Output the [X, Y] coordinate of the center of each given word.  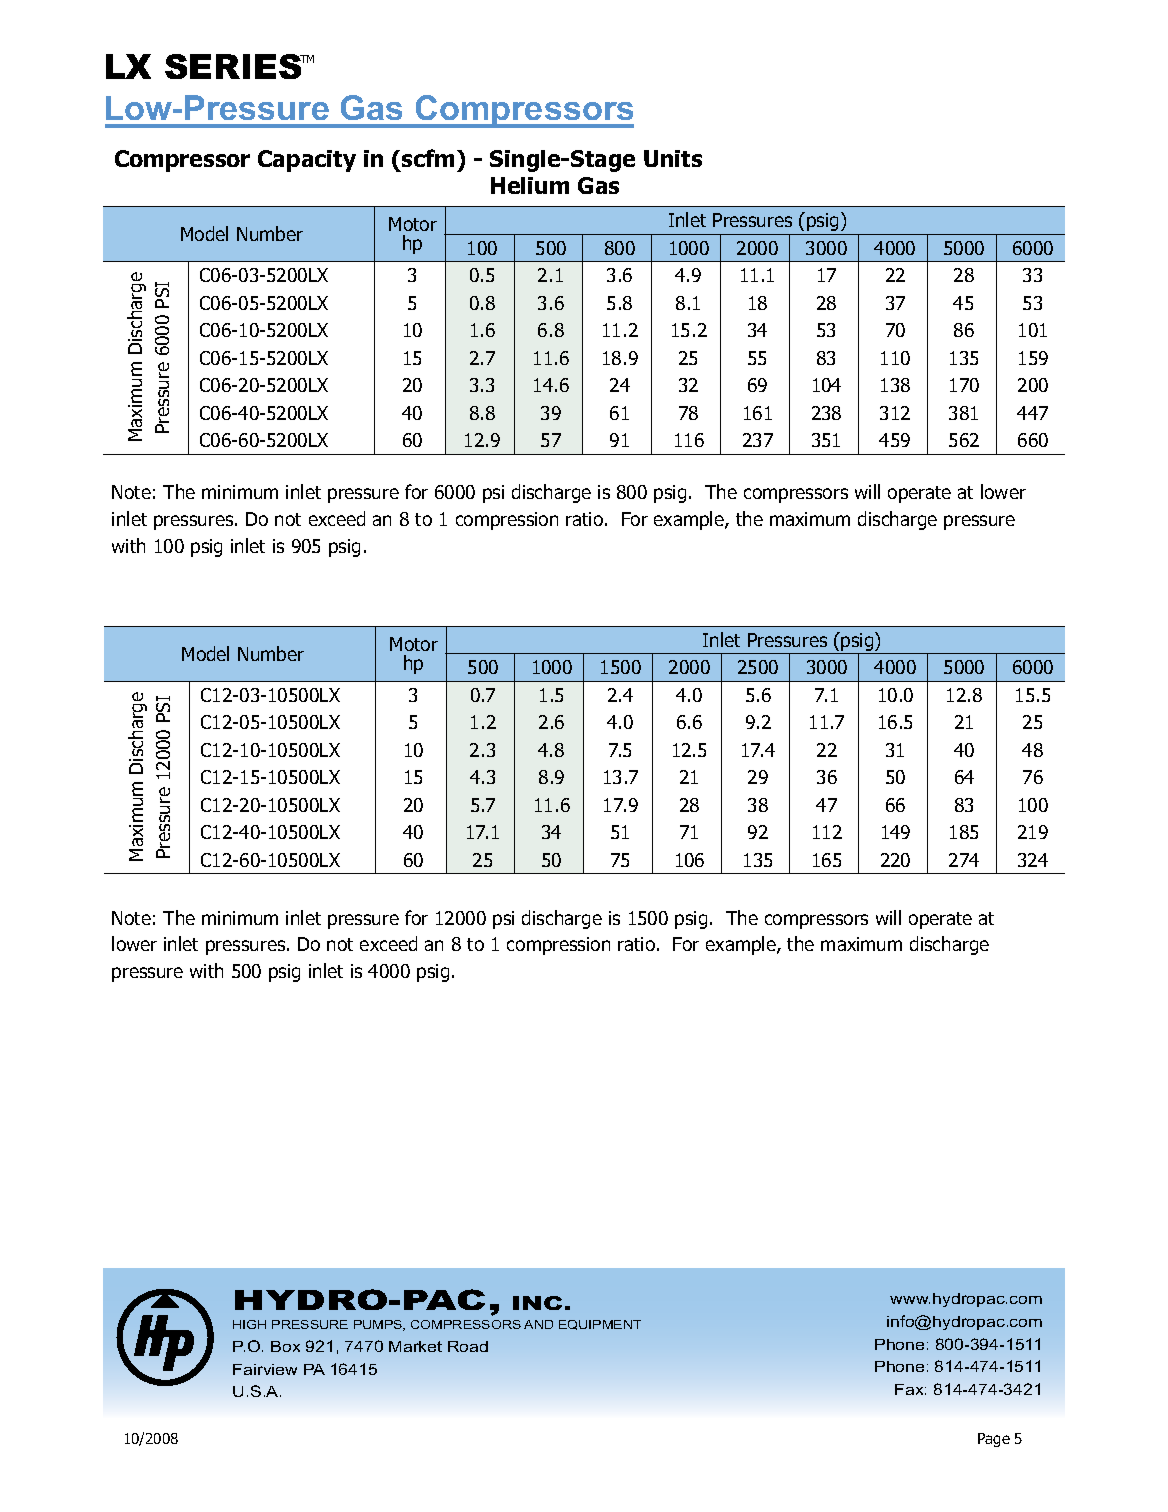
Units [673, 158]
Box [285, 1346]
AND [538, 1324]
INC [537, 1303]
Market [415, 1346]
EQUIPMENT [600, 1325]
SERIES [235, 66]
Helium [530, 185]
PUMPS [379, 1325]
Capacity [307, 161]
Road [468, 1346]
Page [994, 1440]
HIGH [249, 1324]
